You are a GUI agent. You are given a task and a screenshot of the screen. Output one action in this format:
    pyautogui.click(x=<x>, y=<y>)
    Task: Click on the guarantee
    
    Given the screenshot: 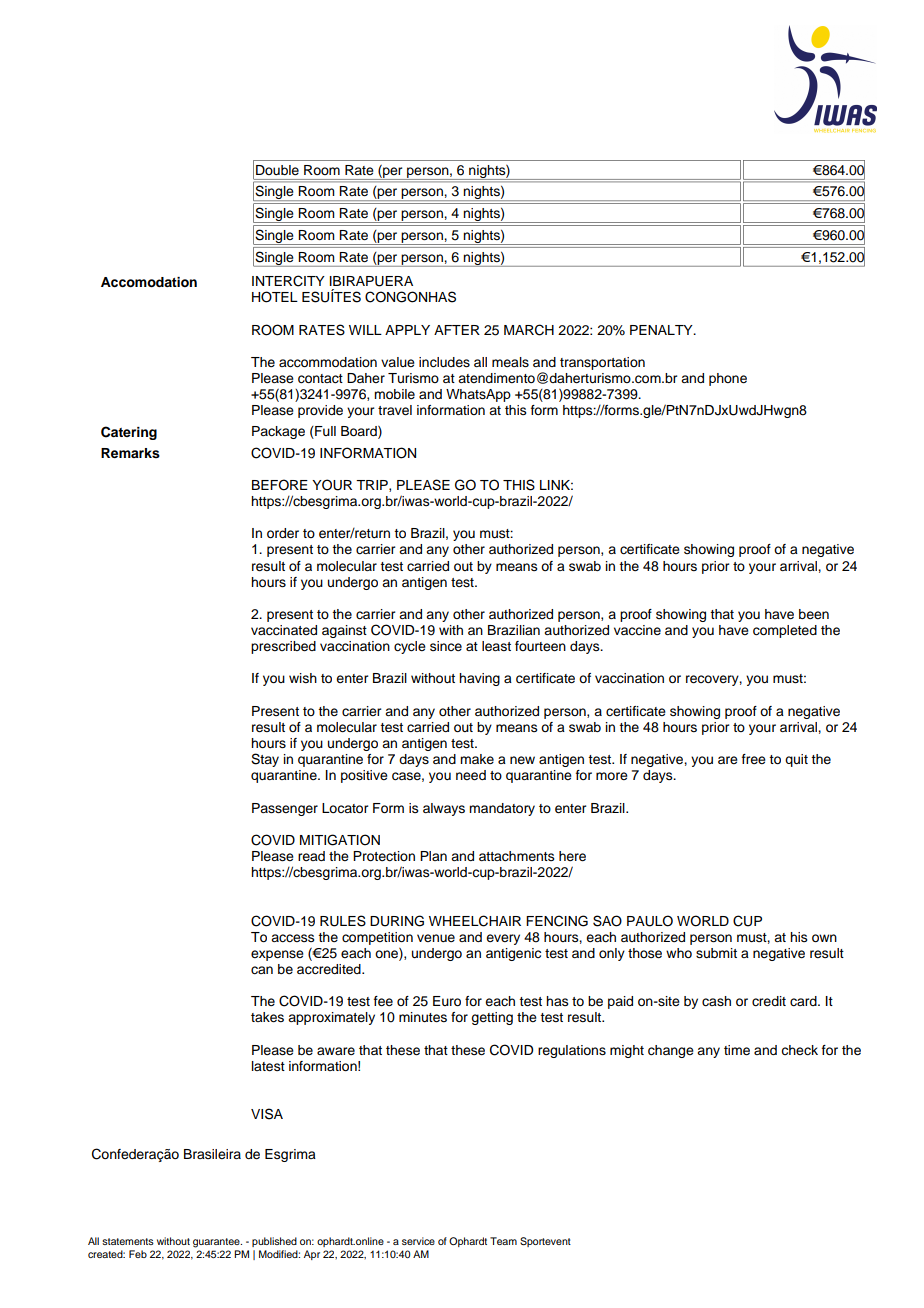 What is the action you would take?
    pyautogui.click(x=217, y=1243)
